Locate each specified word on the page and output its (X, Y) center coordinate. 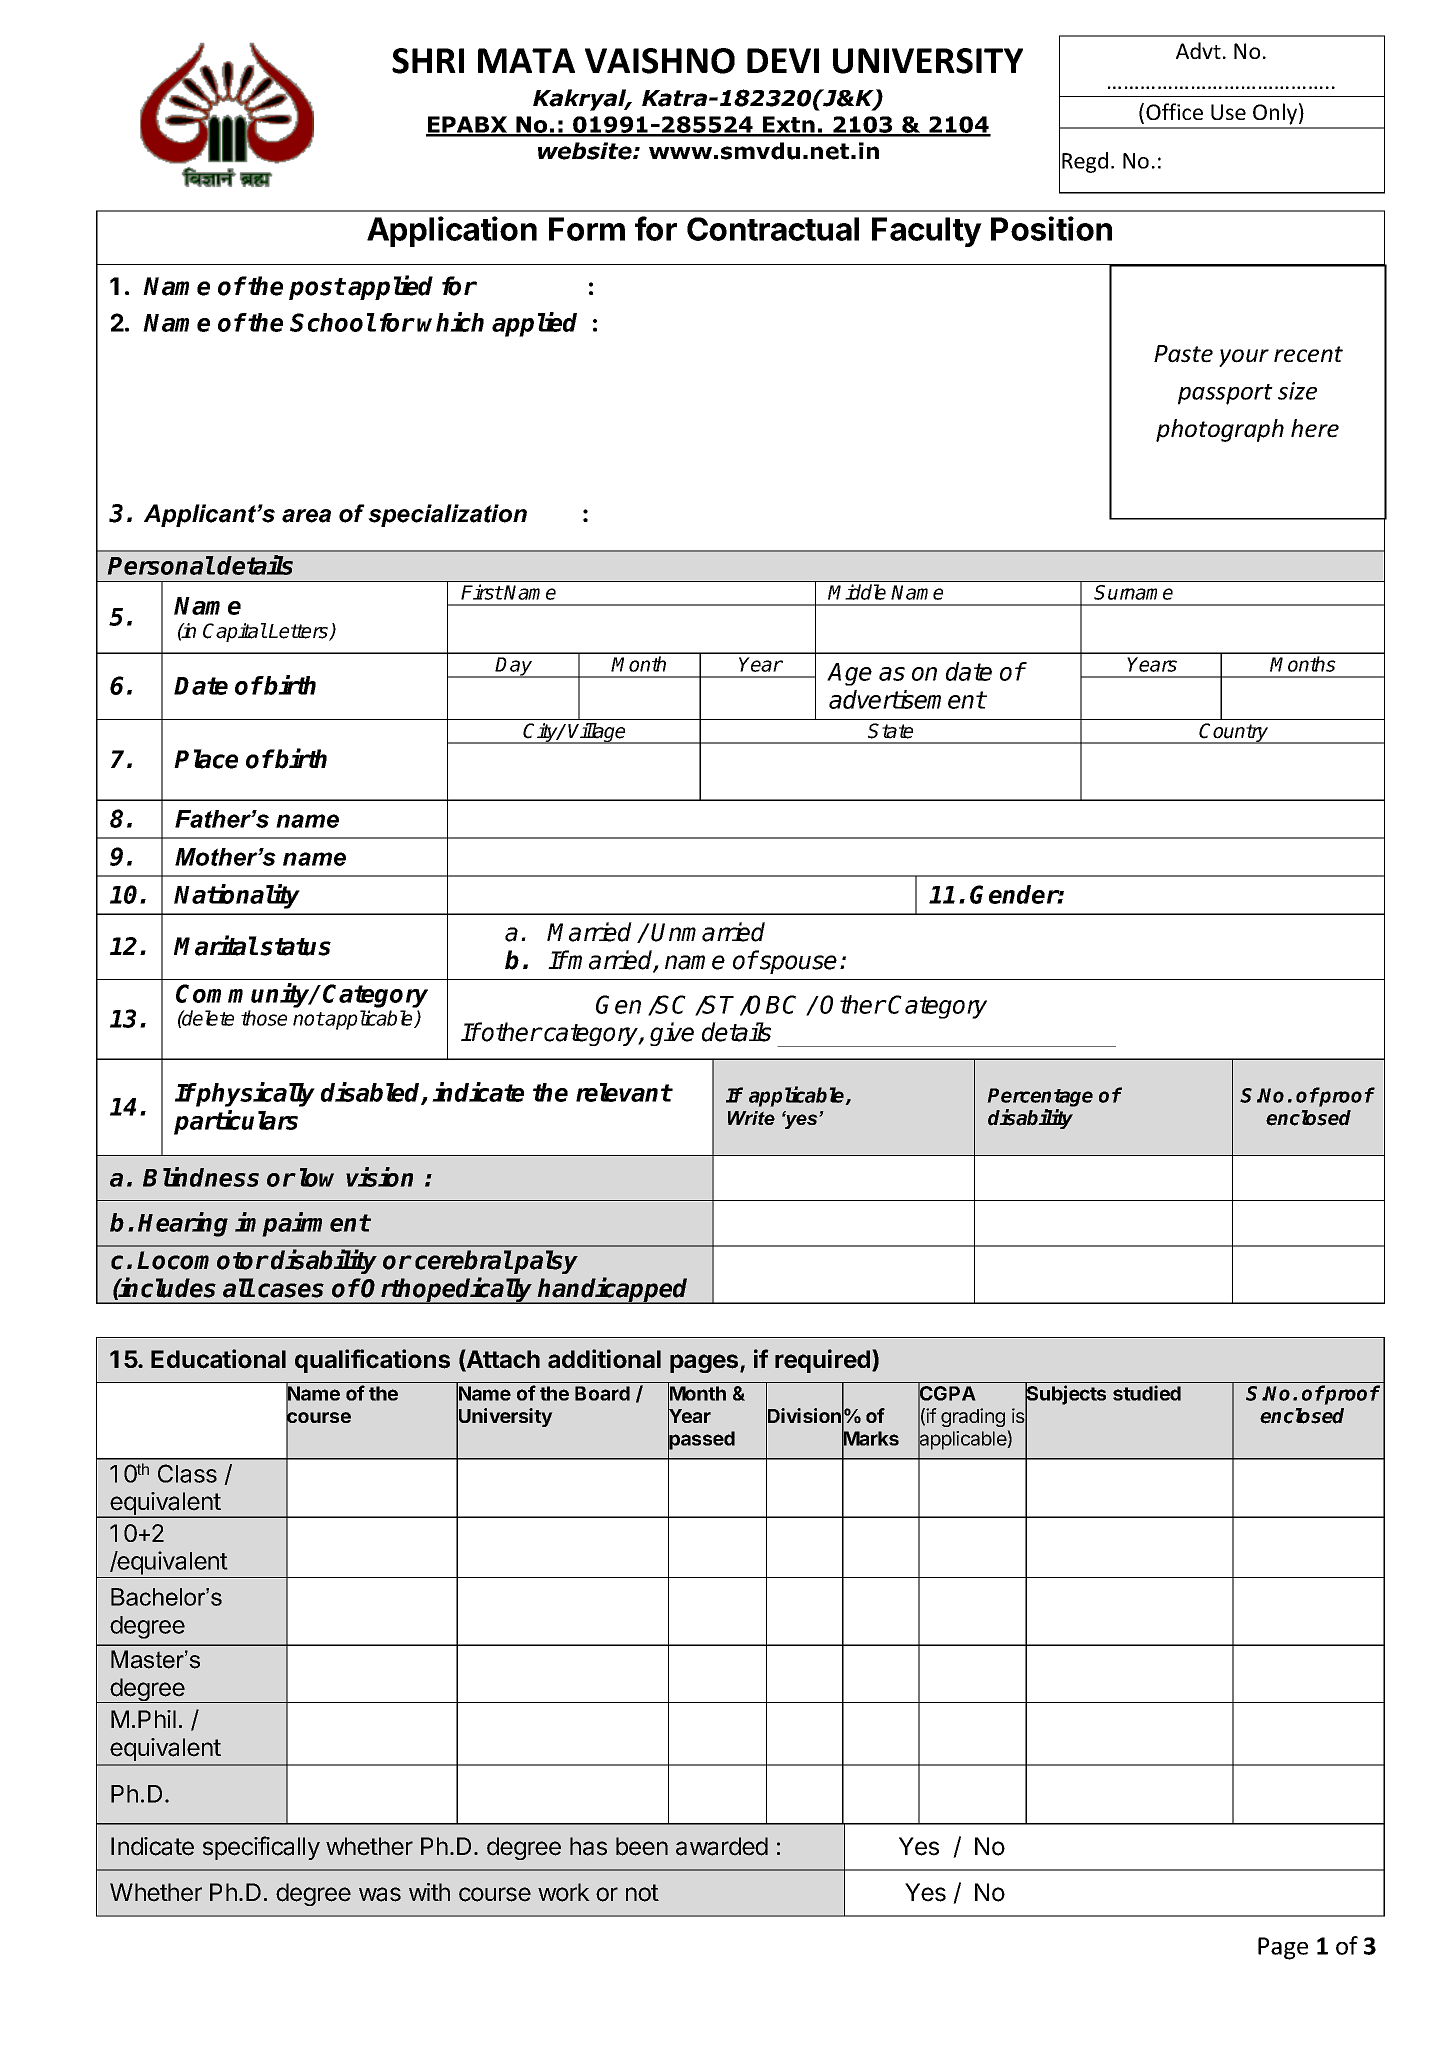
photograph (1220, 430)
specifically (261, 1848)
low (317, 1177)
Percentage (1040, 1097)
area (306, 516)
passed (701, 1440)
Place (206, 759)
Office (1174, 111)
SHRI (428, 61)
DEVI (783, 60)
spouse (798, 964)
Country (1234, 733)
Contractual (773, 229)
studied (1147, 1393)
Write (751, 1118)
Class (187, 1473)
